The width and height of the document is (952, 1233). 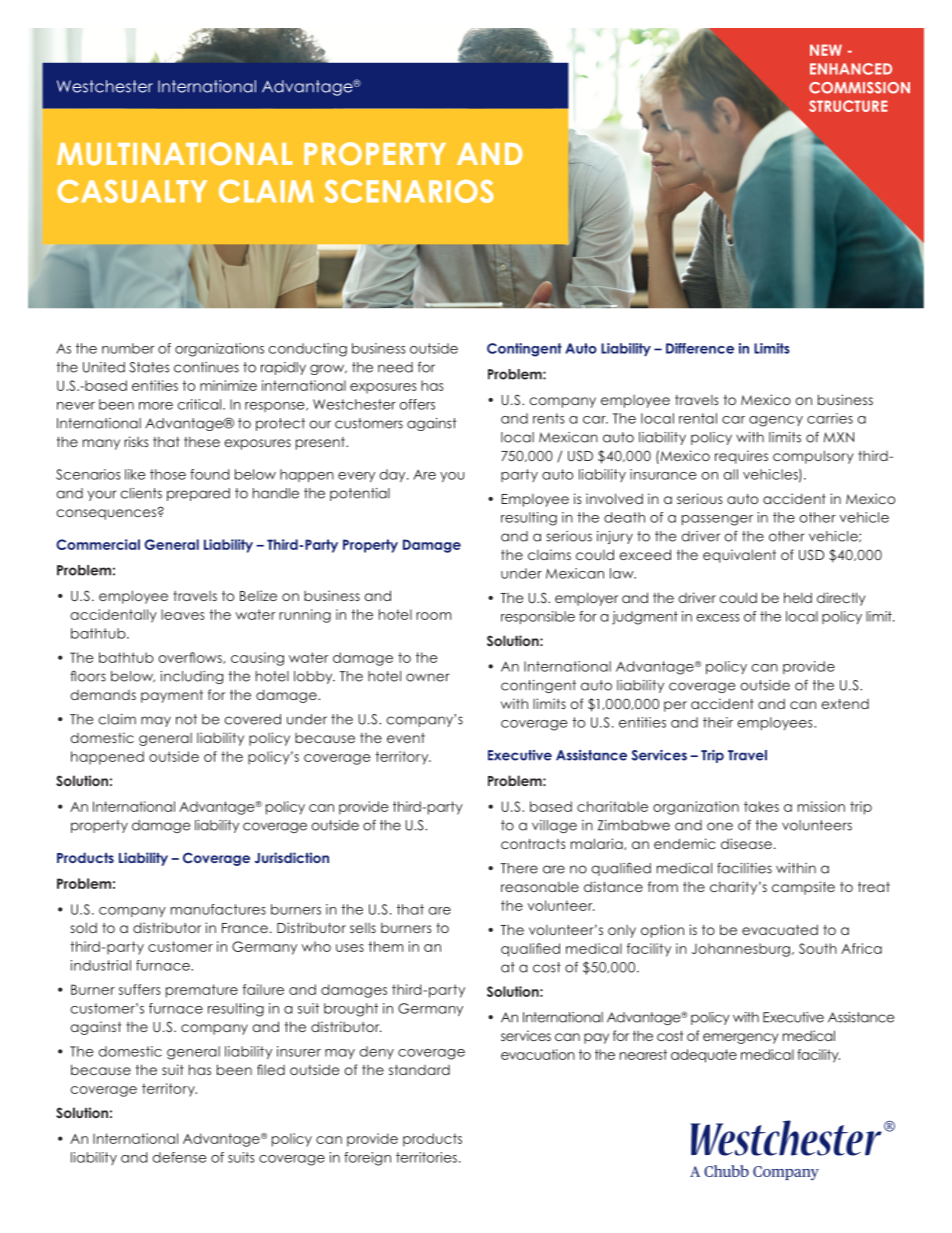 I want to click on NEW, so click(x=826, y=50).
